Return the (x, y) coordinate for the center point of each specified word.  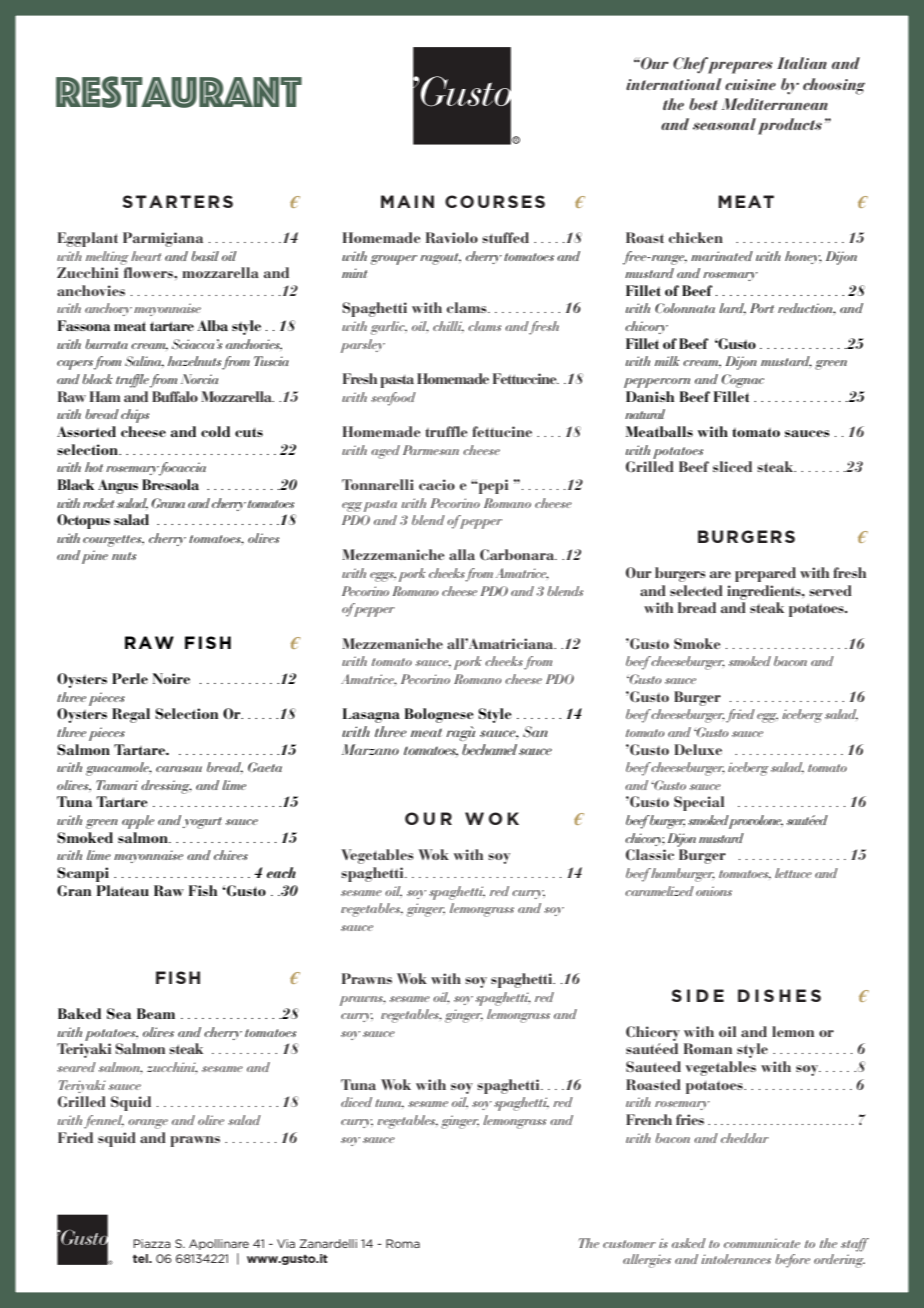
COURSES (495, 201)
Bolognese (439, 715)
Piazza (152, 1243)
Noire (171, 678)
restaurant (179, 92)
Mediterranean (775, 104)
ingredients (765, 592)
